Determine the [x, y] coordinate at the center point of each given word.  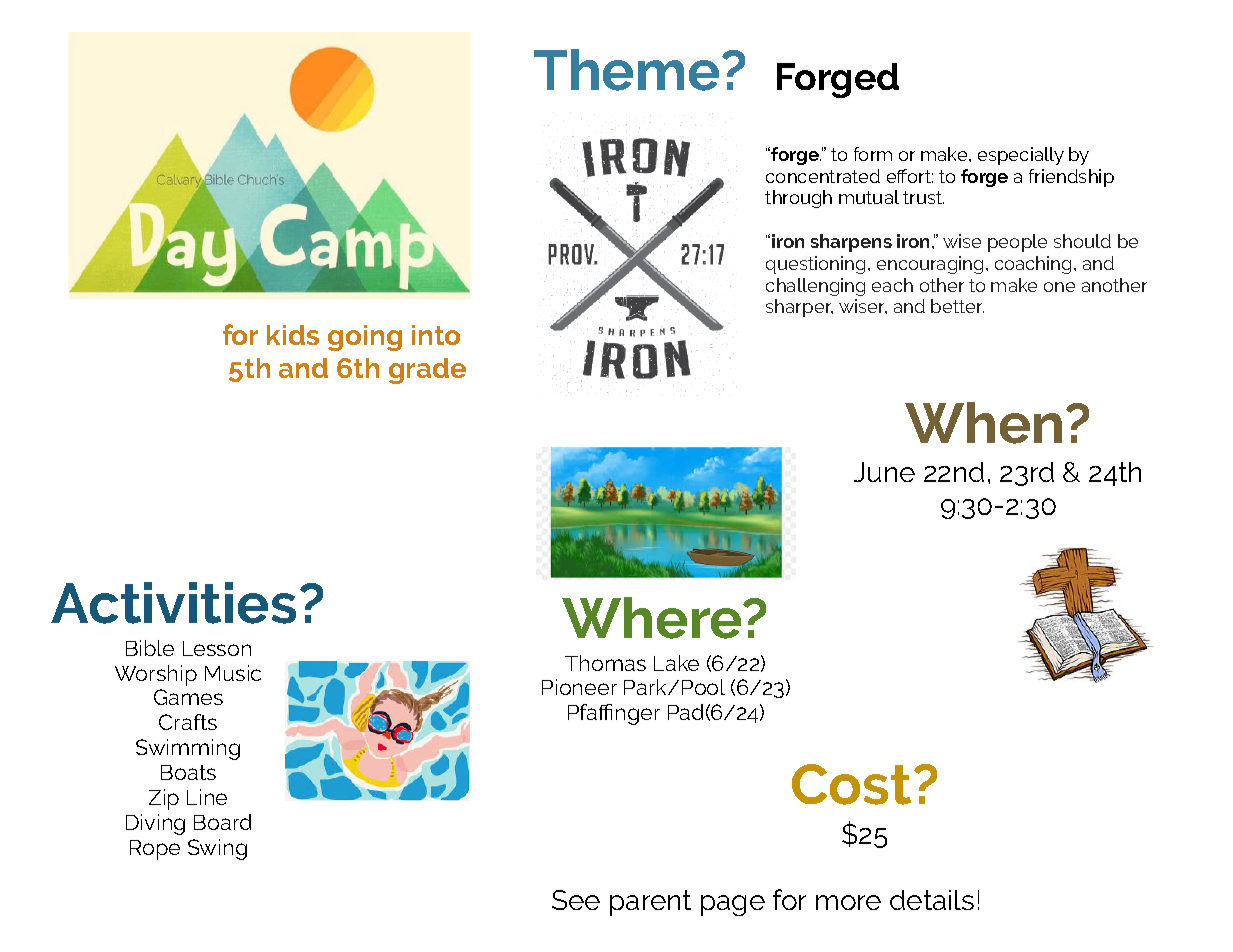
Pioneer [579, 687]
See [576, 900]
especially [1021, 156]
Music [233, 673]
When [983, 423]
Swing [217, 849]
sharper [799, 308]
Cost [851, 784]
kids [293, 335]
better [957, 306]
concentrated [823, 176]
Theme [628, 70]
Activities [173, 603]
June [884, 472]
